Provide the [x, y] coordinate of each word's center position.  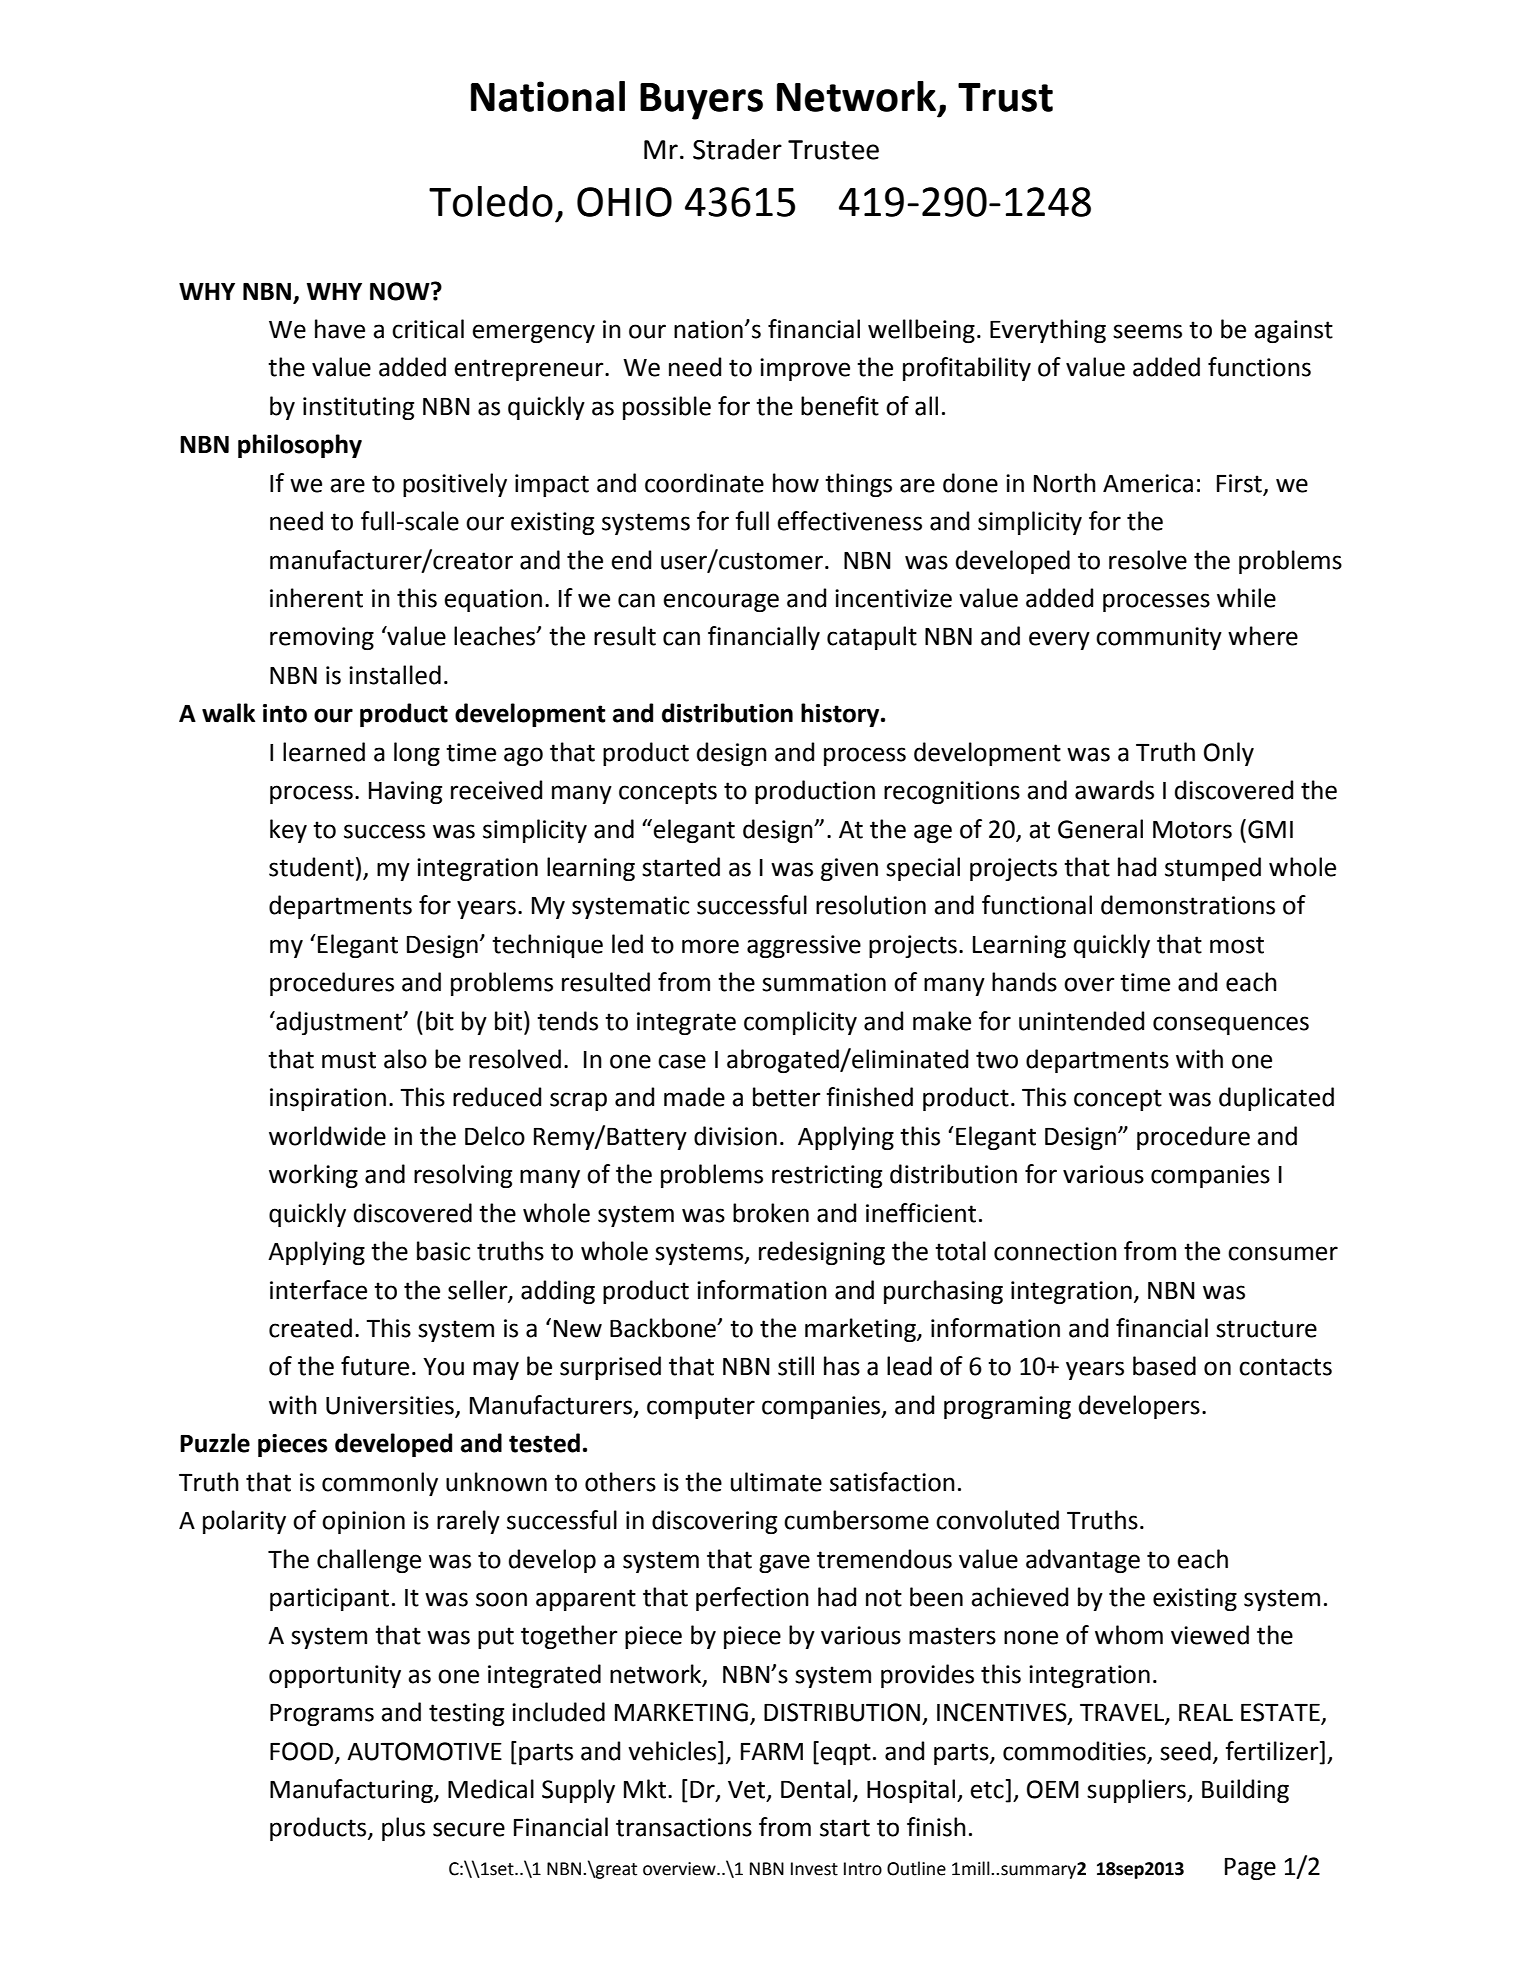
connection [1055, 1251]
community [1159, 638]
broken [771, 1213]
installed [395, 675]
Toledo [491, 201]
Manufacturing [352, 1791]
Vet [748, 1791]
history [841, 715]
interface [318, 1290]
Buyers [701, 101]
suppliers [1137, 1791]
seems [1147, 331]
